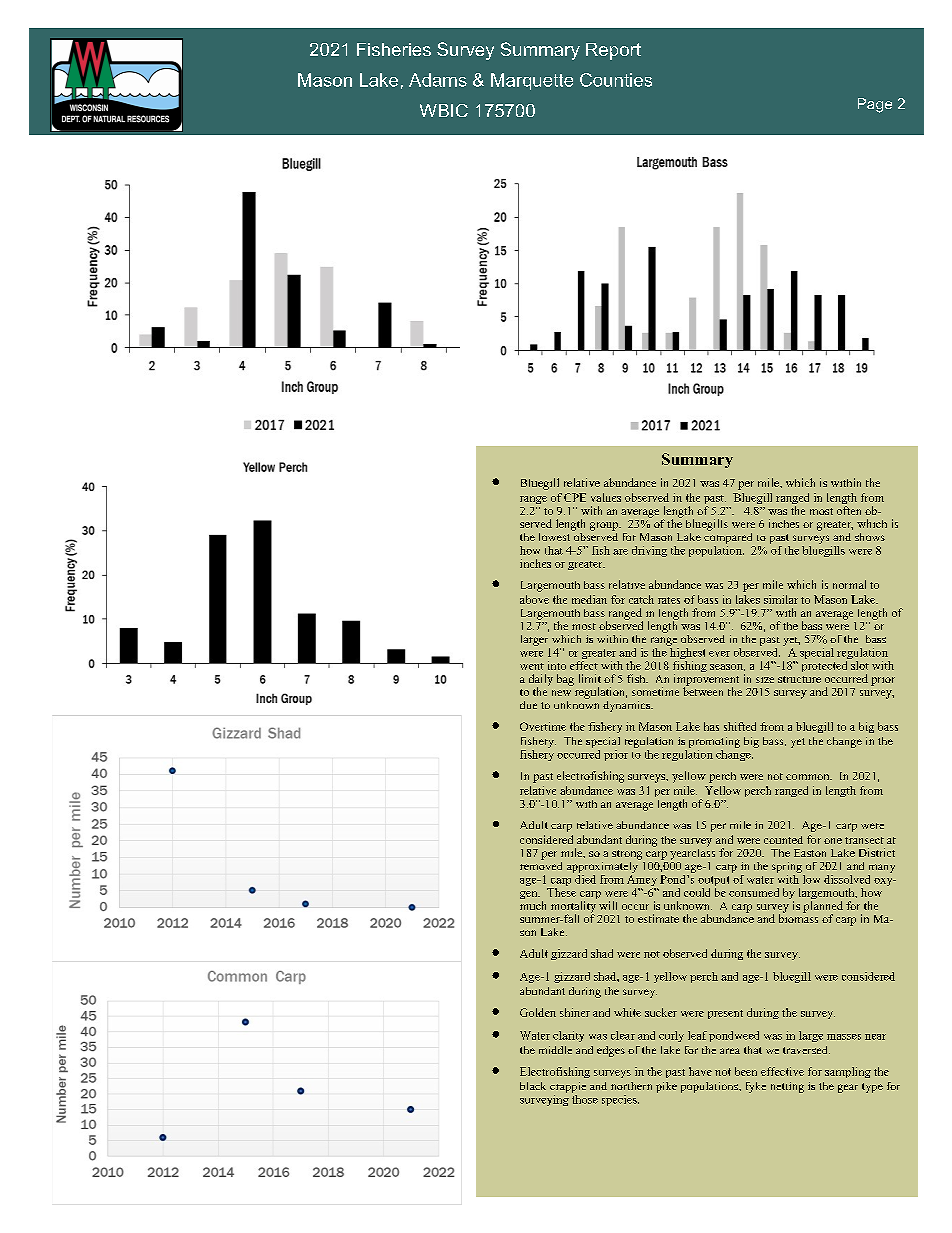 This document has width=952, height=1233. What do you see at coordinates (532, 81) in the document?
I see `Marquette` at bounding box center [532, 81].
